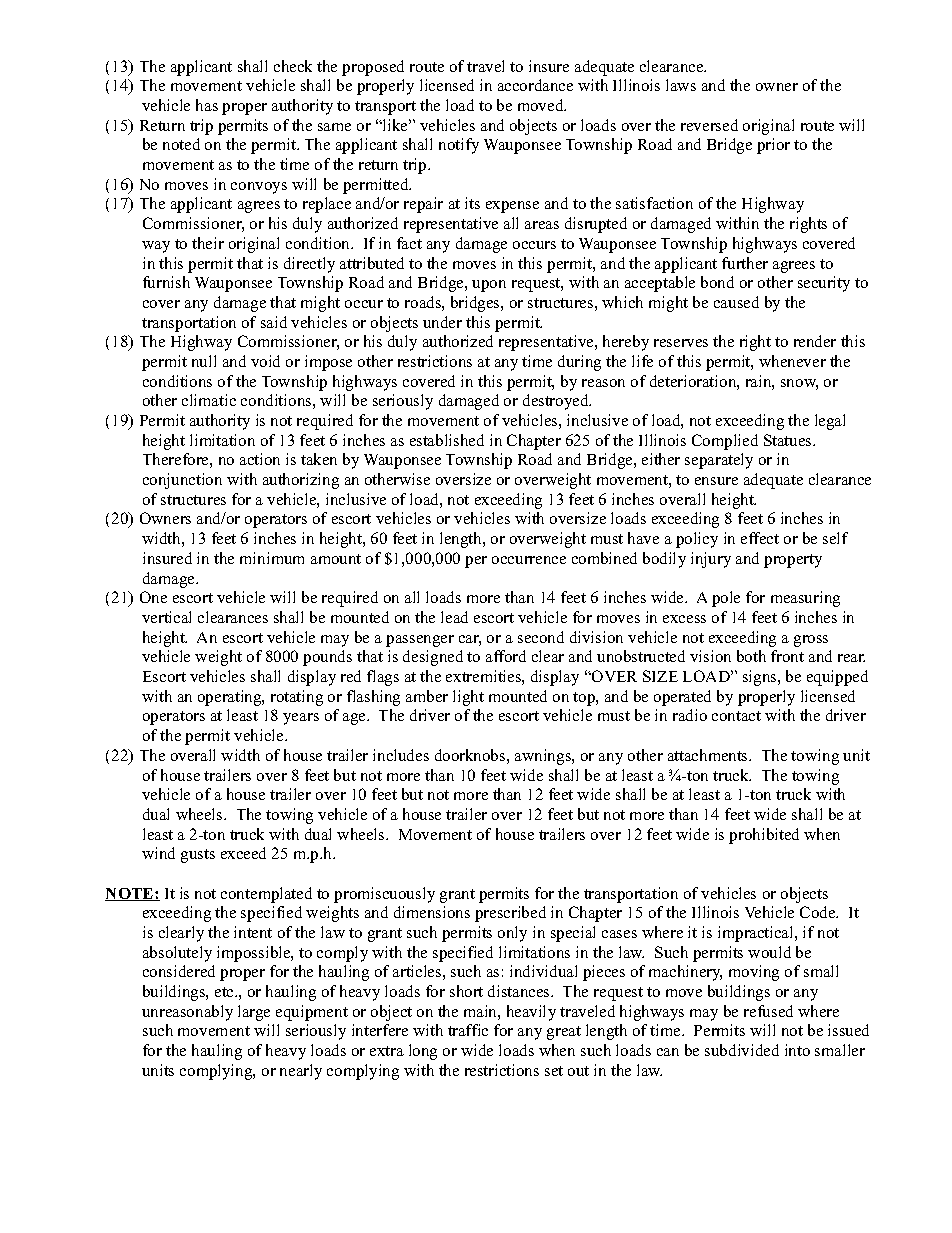  I want to click on render, so click(815, 341).
